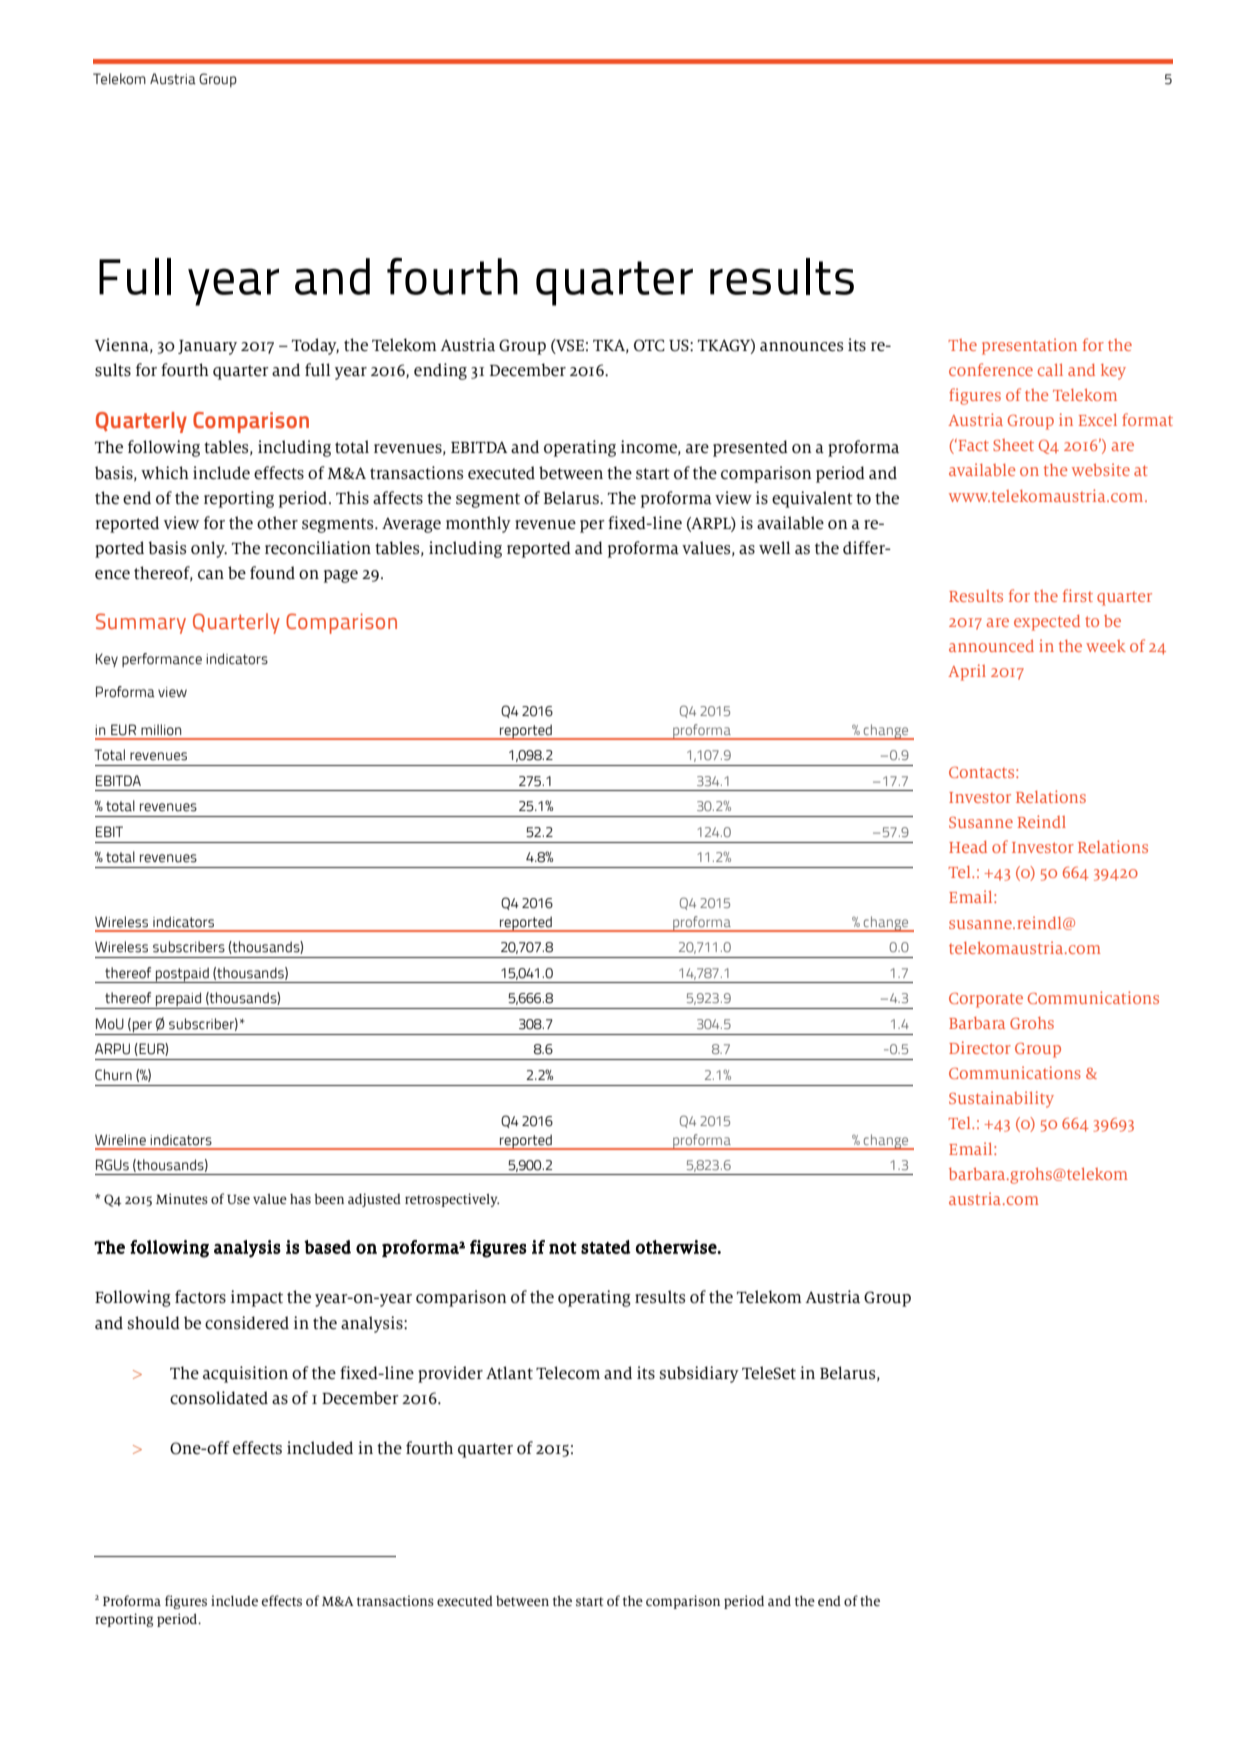 This screenshot has height=1762, width=1245. What do you see at coordinates (968, 847) in the screenshot?
I see `Head` at bounding box center [968, 847].
